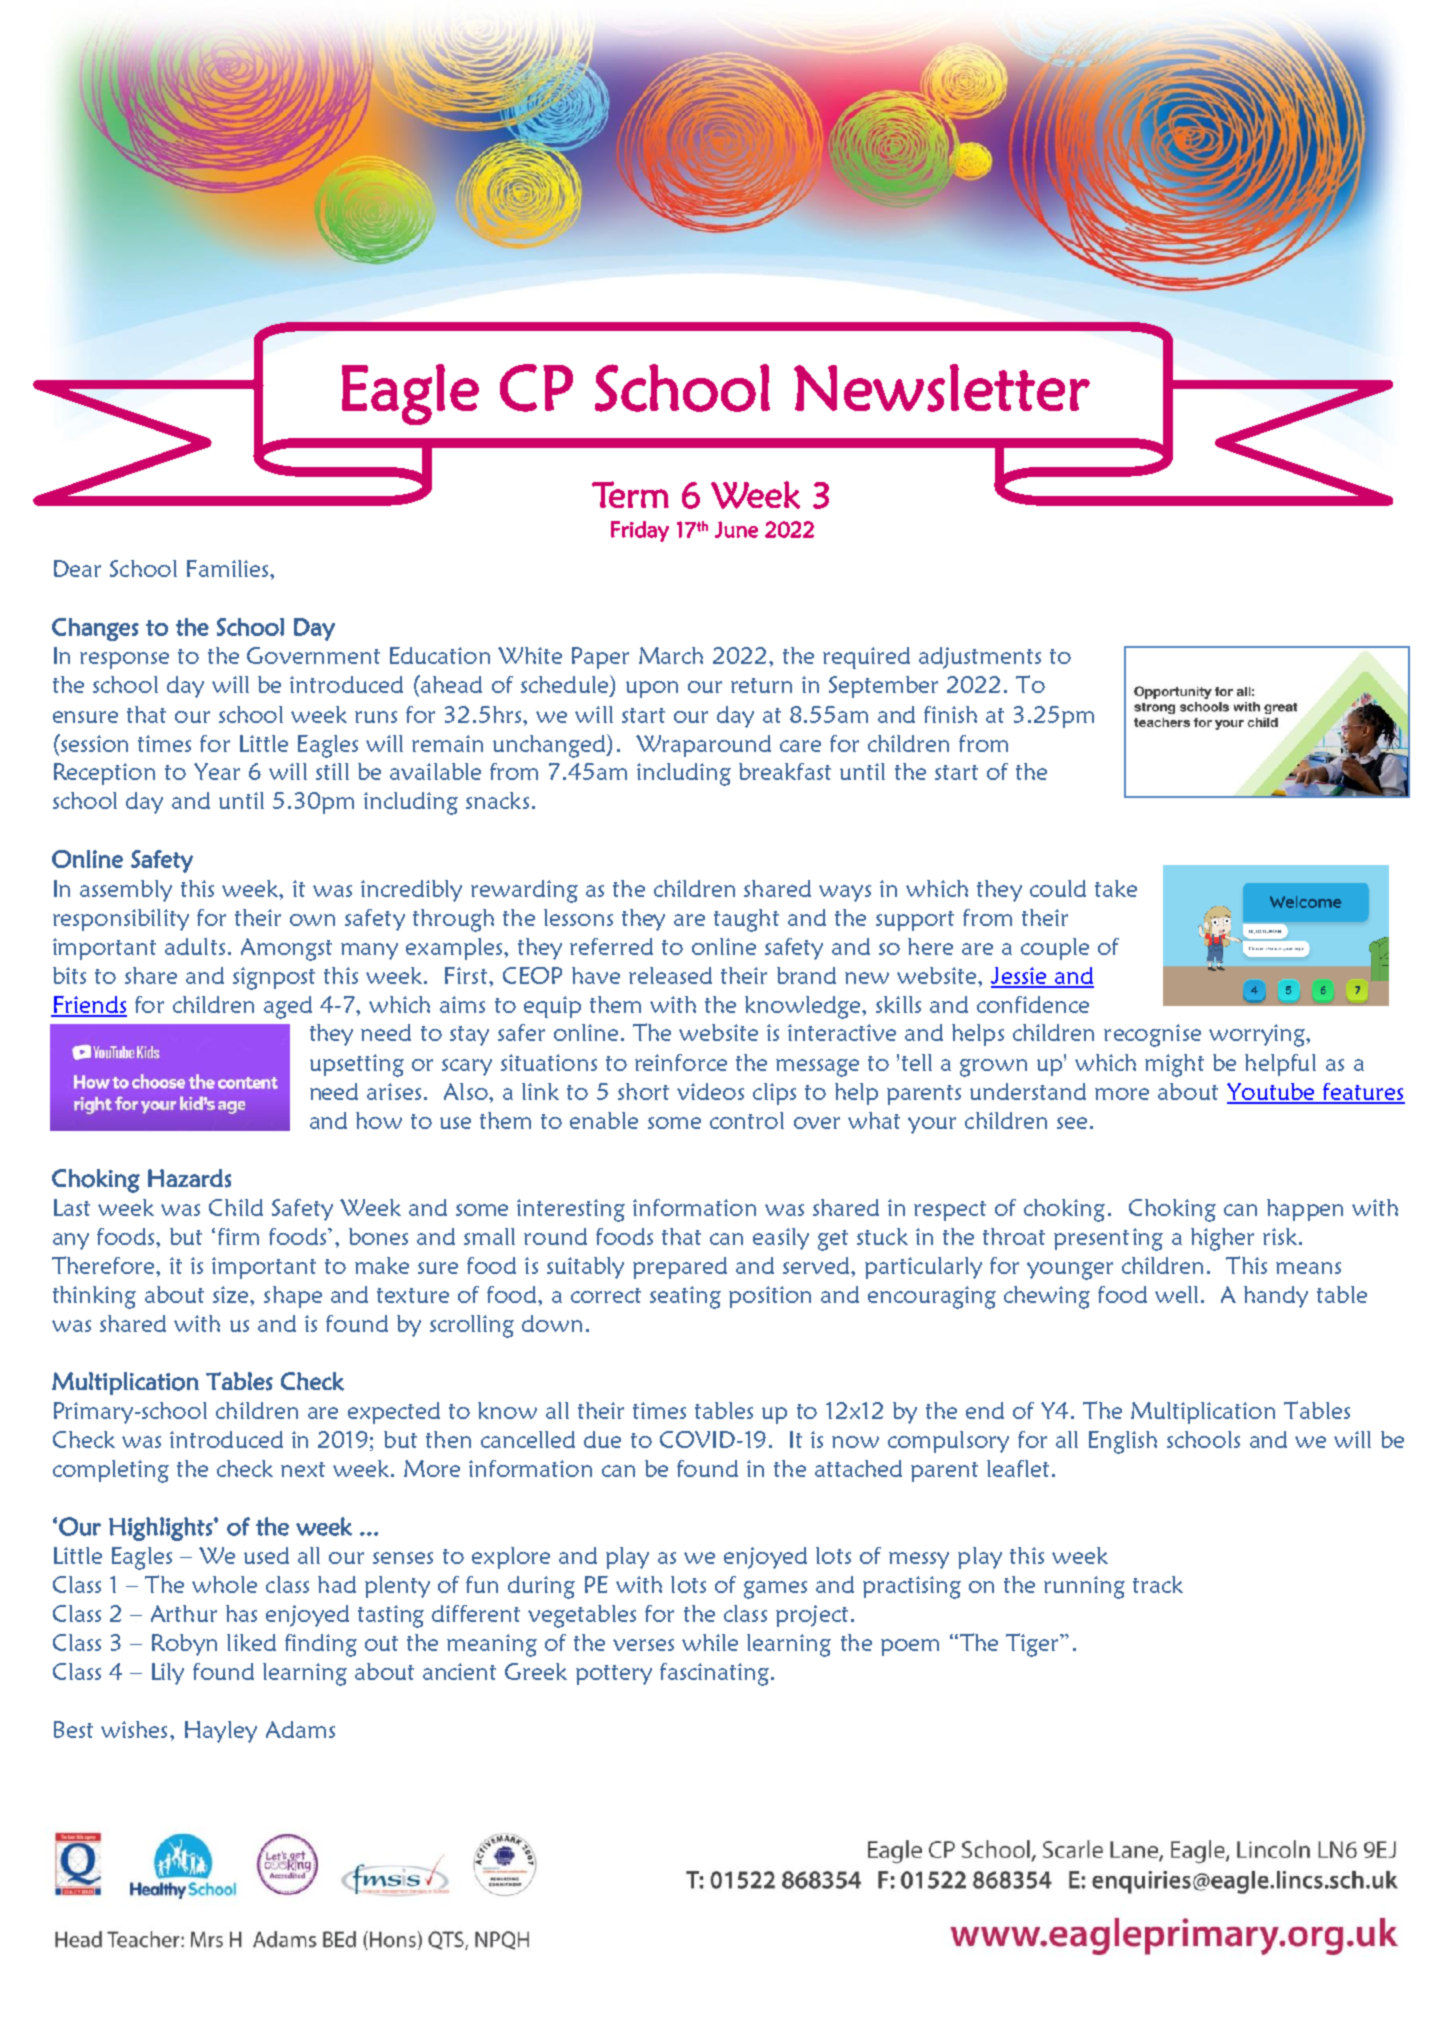  What do you see at coordinates (942, 388) in the document?
I see `Newsletter` at bounding box center [942, 388].
